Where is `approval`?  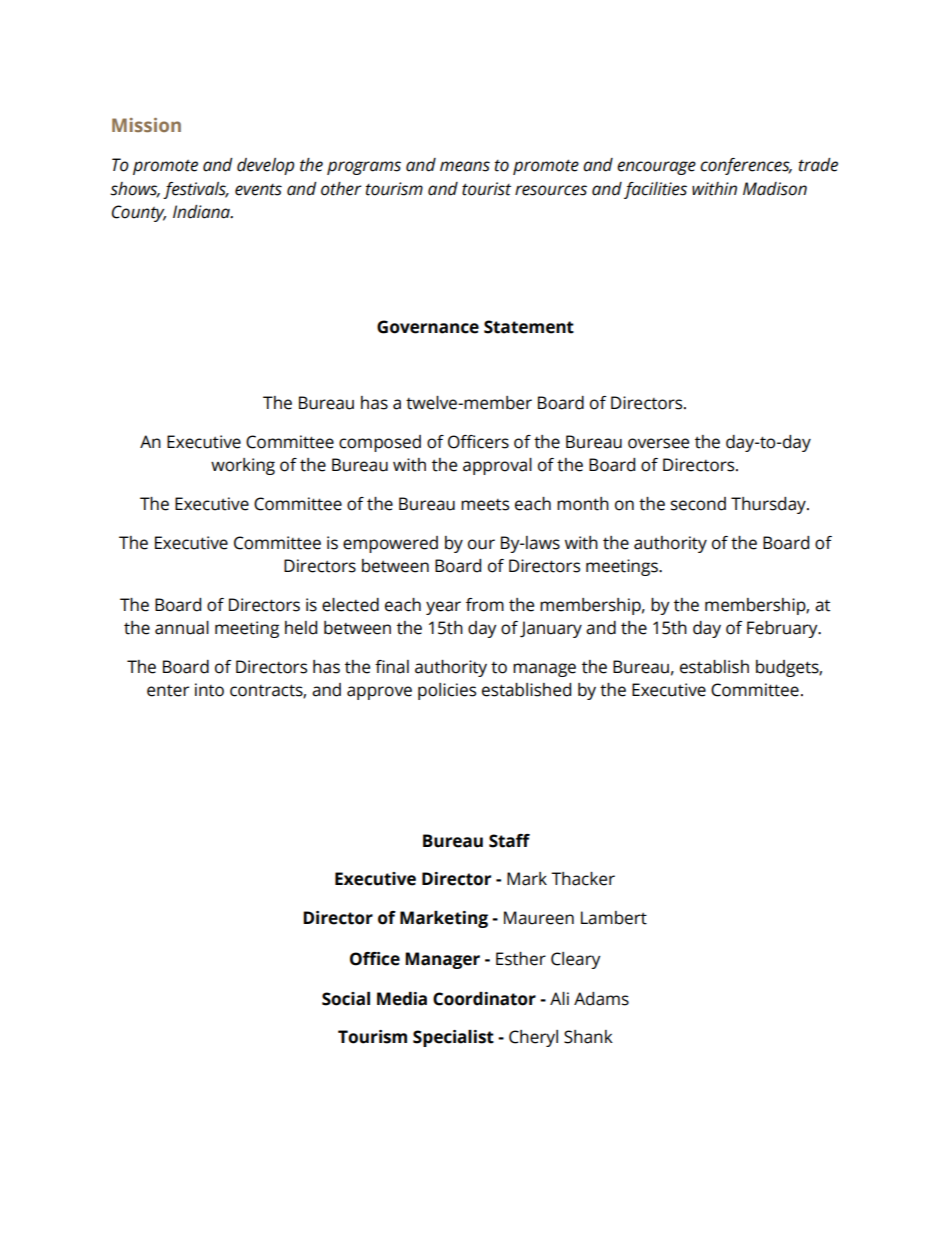 approval is located at coordinates (497, 466).
